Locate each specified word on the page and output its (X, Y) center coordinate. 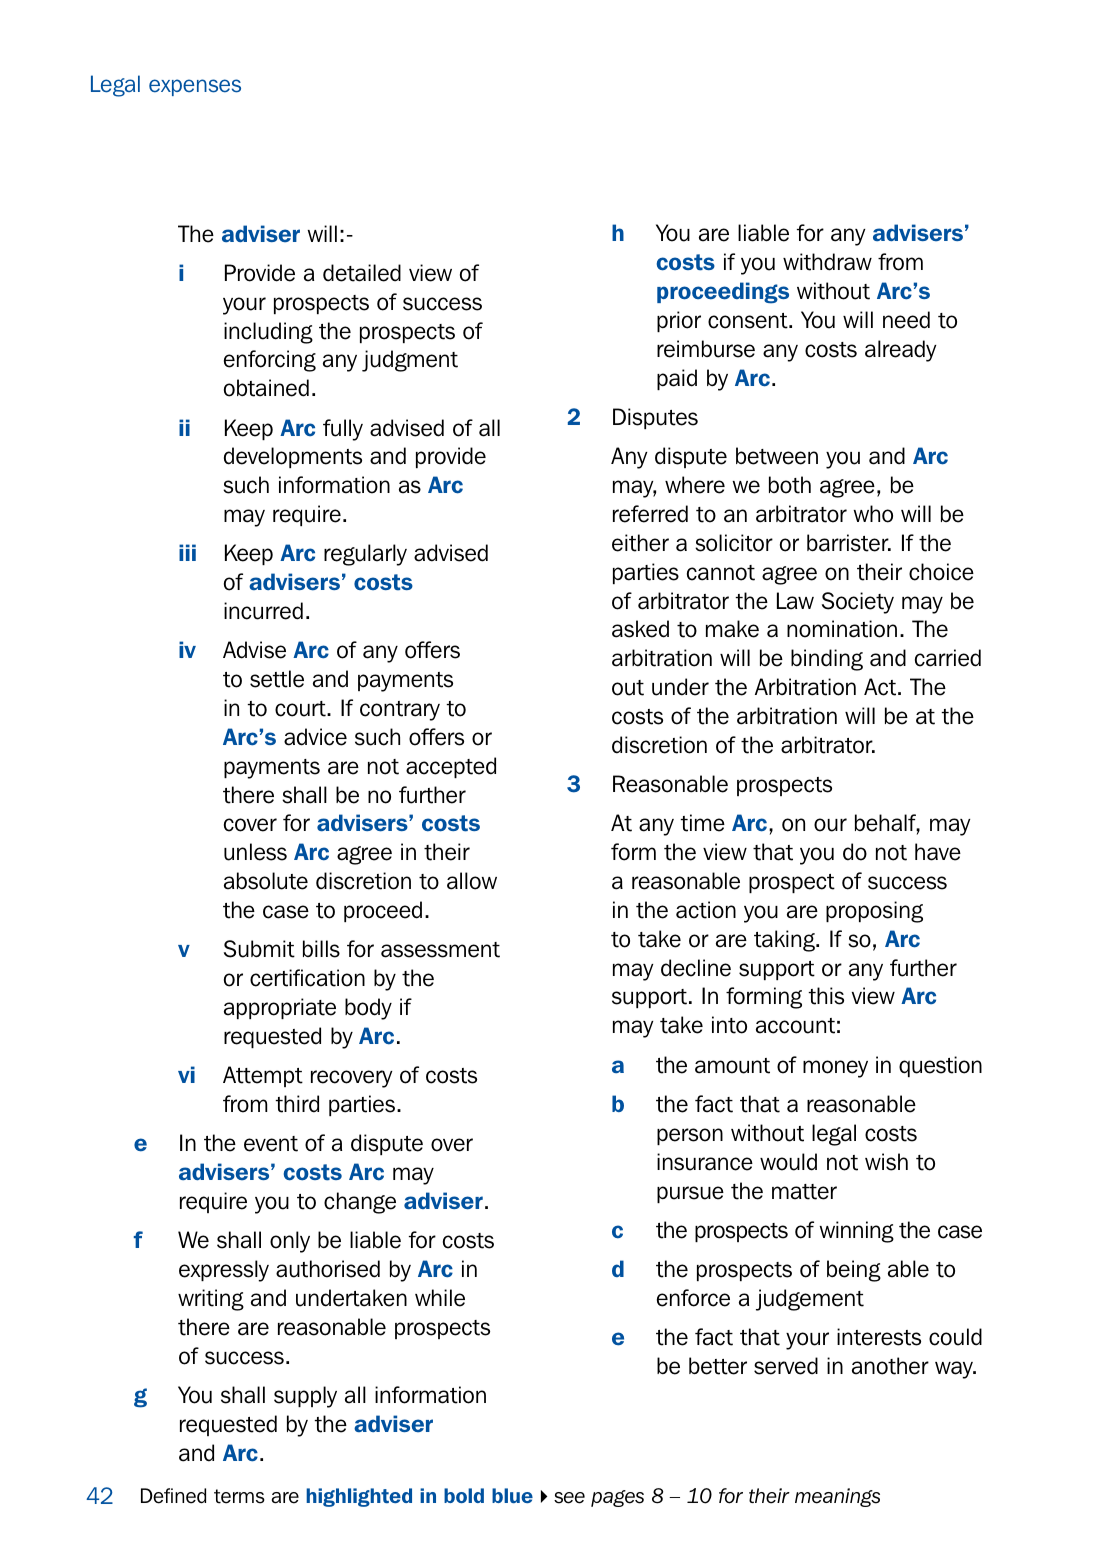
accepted (451, 767)
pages (617, 1498)
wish (886, 1162)
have (938, 852)
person (690, 1136)
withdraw (827, 262)
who (873, 514)
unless (255, 852)
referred (650, 514)
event (271, 1144)
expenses (195, 87)
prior (679, 321)
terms (239, 1496)
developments (293, 457)
